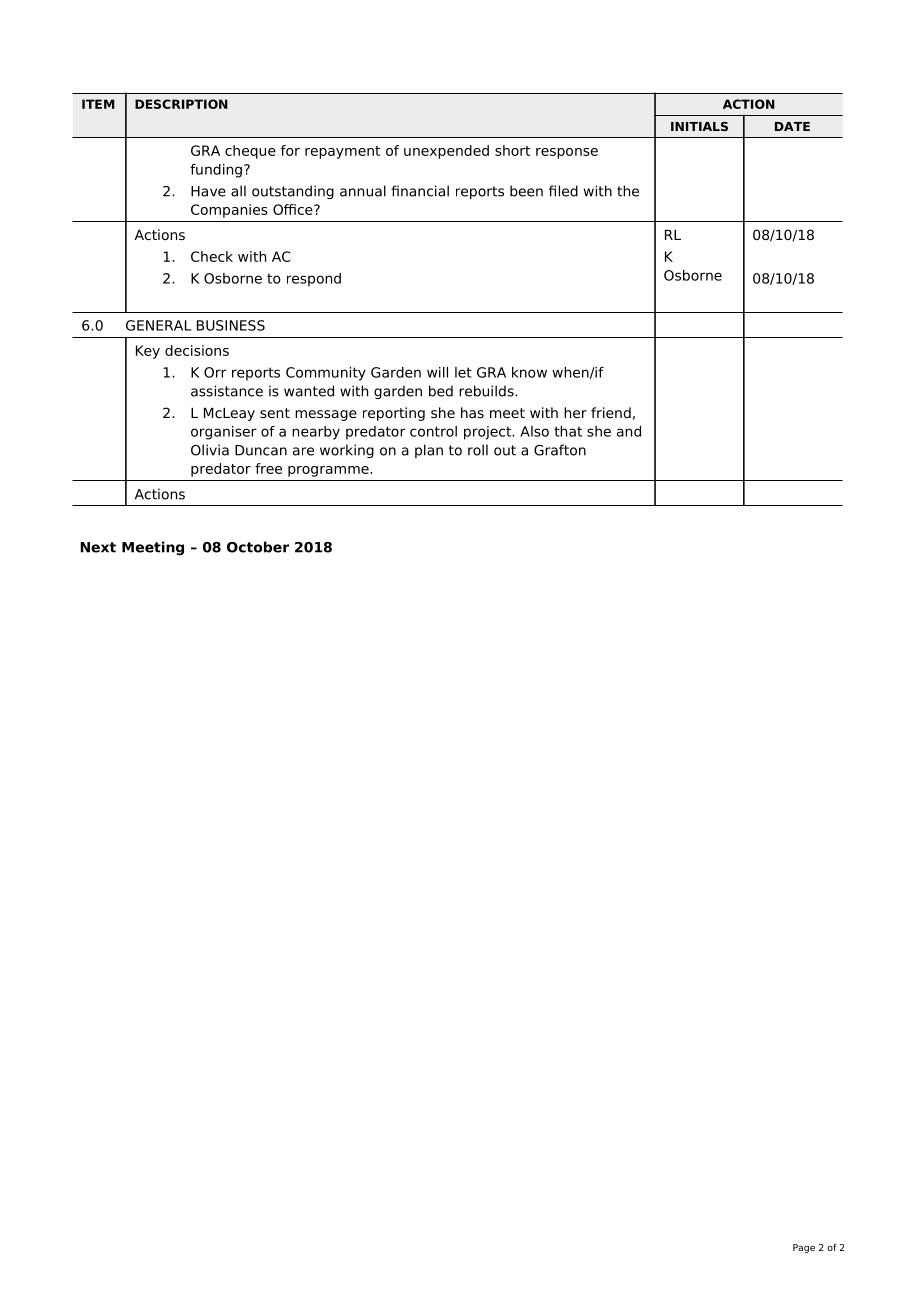  Describe the element at coordinates (512, 150) in the image. I see `short` at that location.
